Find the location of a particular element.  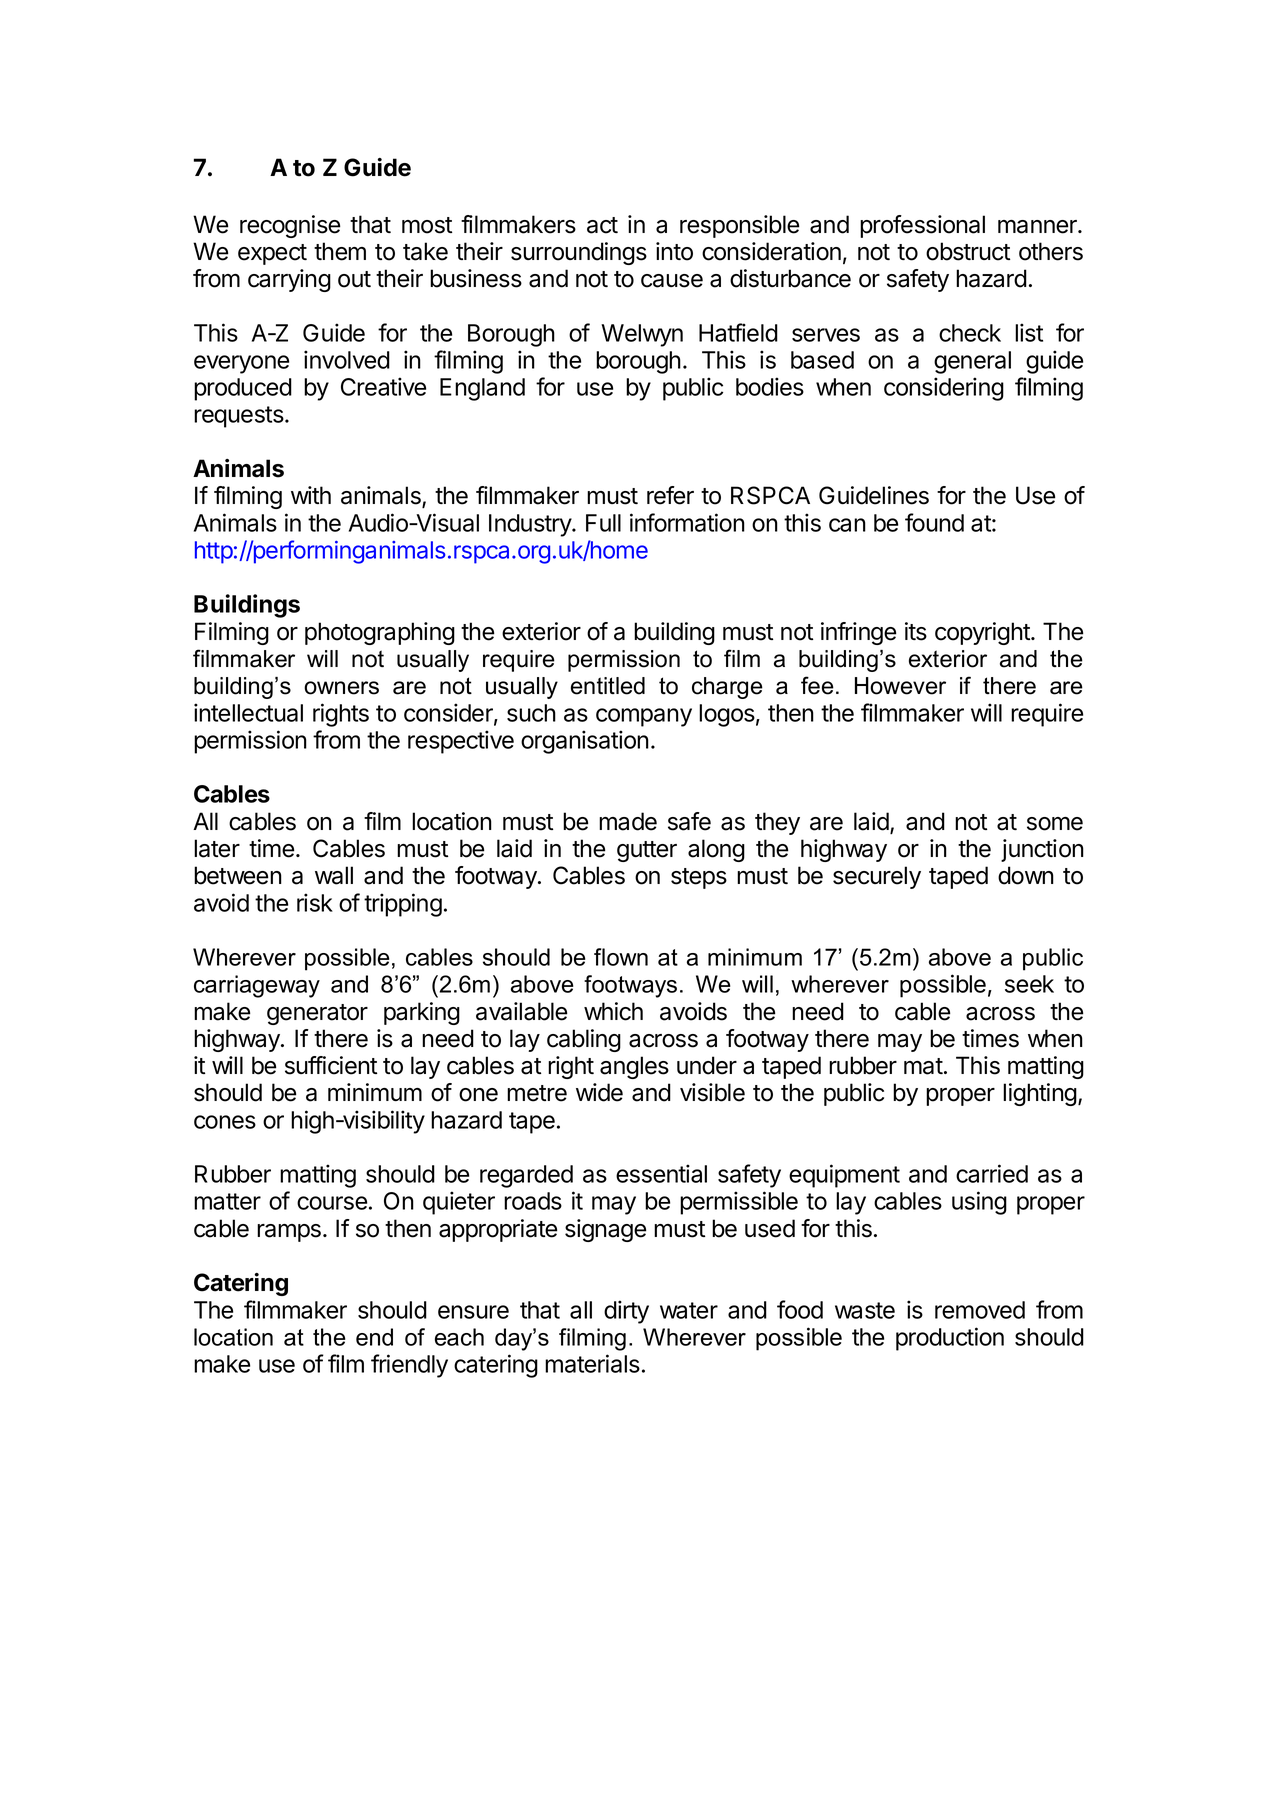

flown is located at coordinates (621, 957).
